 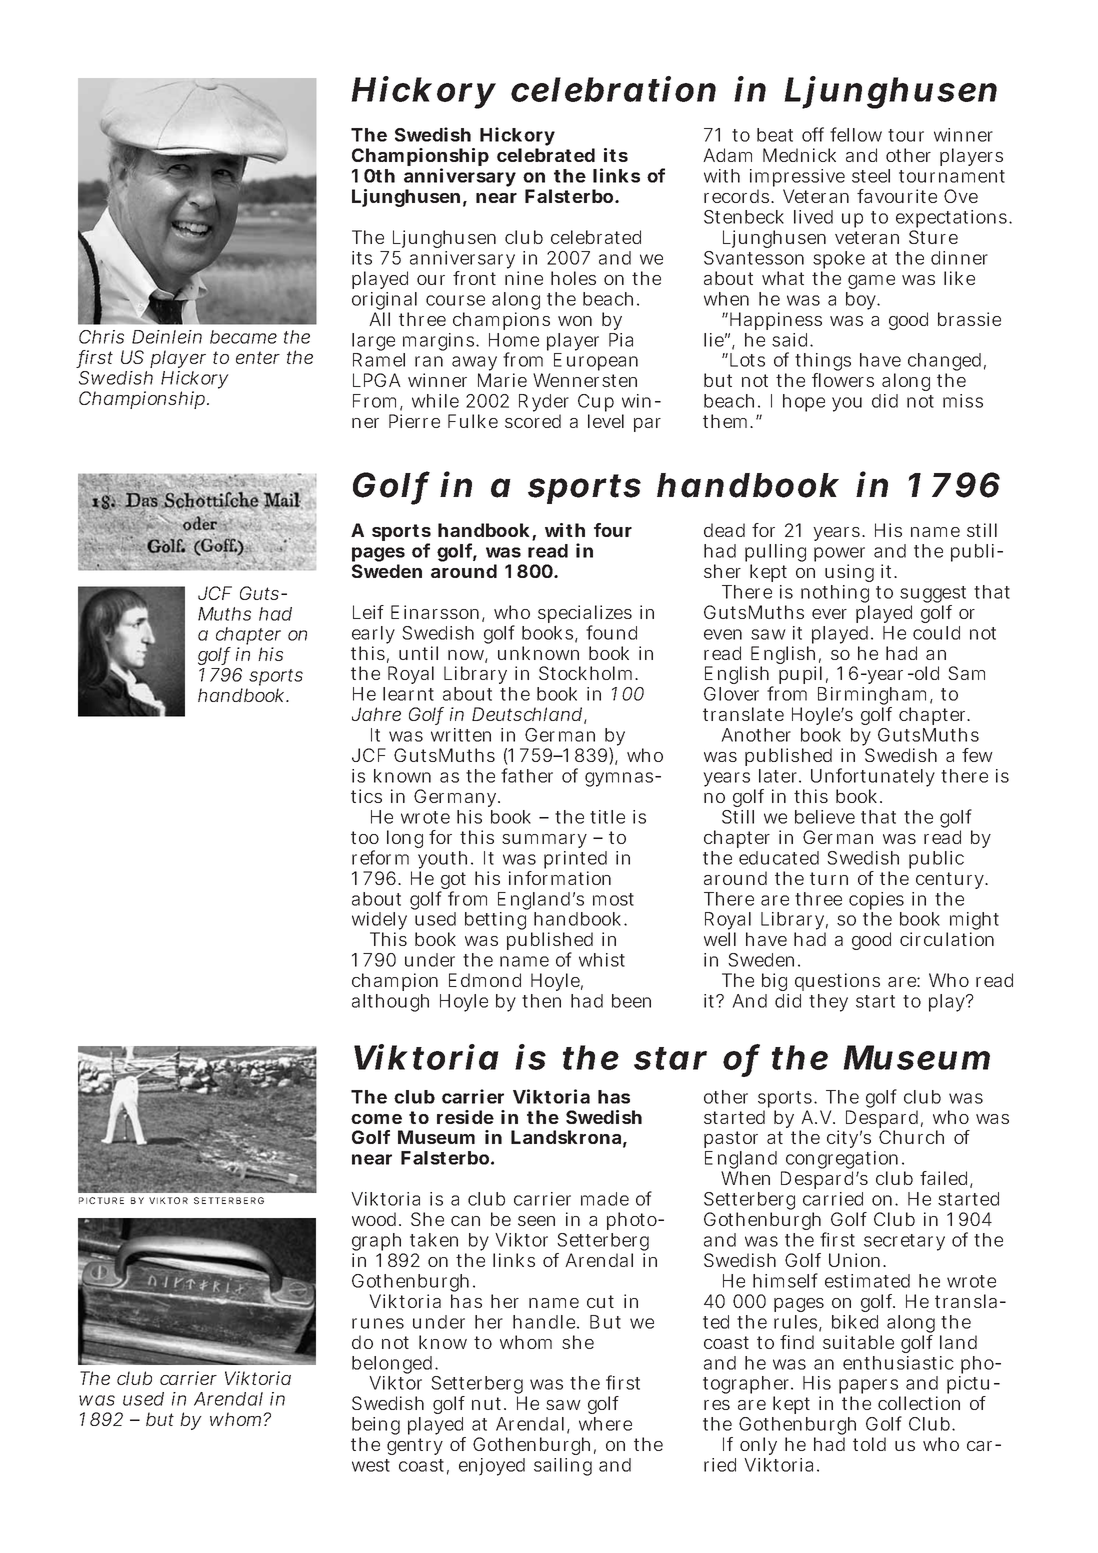 What do you see at coordinates (365, 837) in the screenshot?
I see `too` at bounding box center [365, 837].
